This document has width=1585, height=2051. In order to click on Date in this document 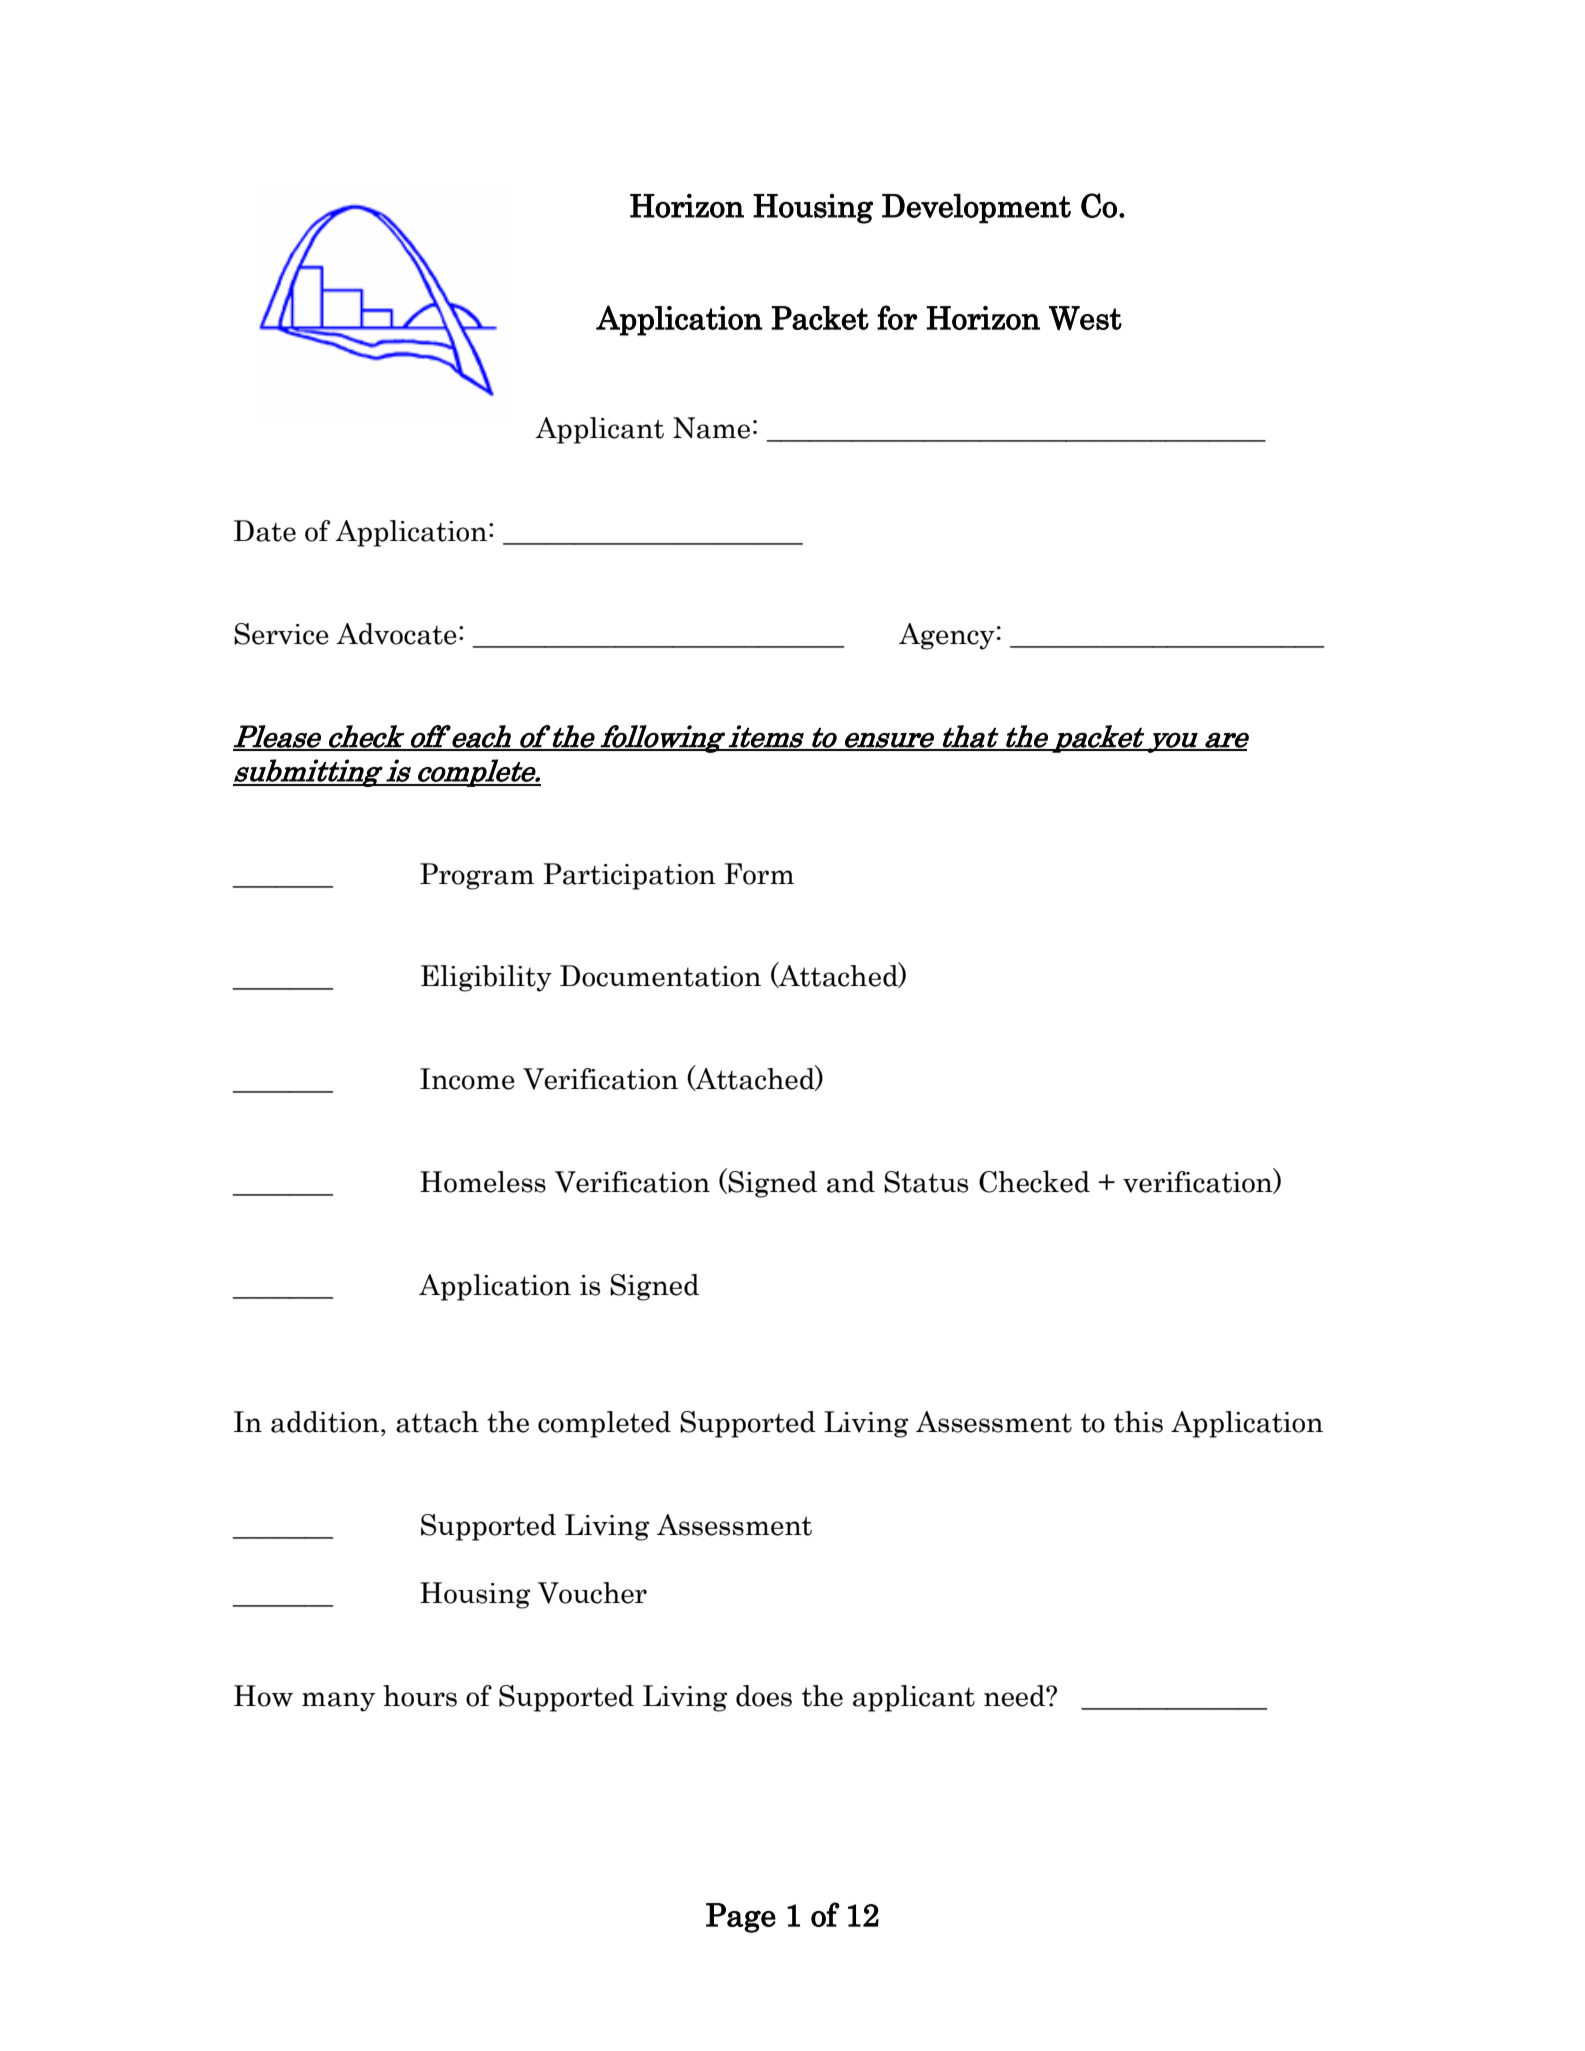, I will do `click(265, 531)`.
